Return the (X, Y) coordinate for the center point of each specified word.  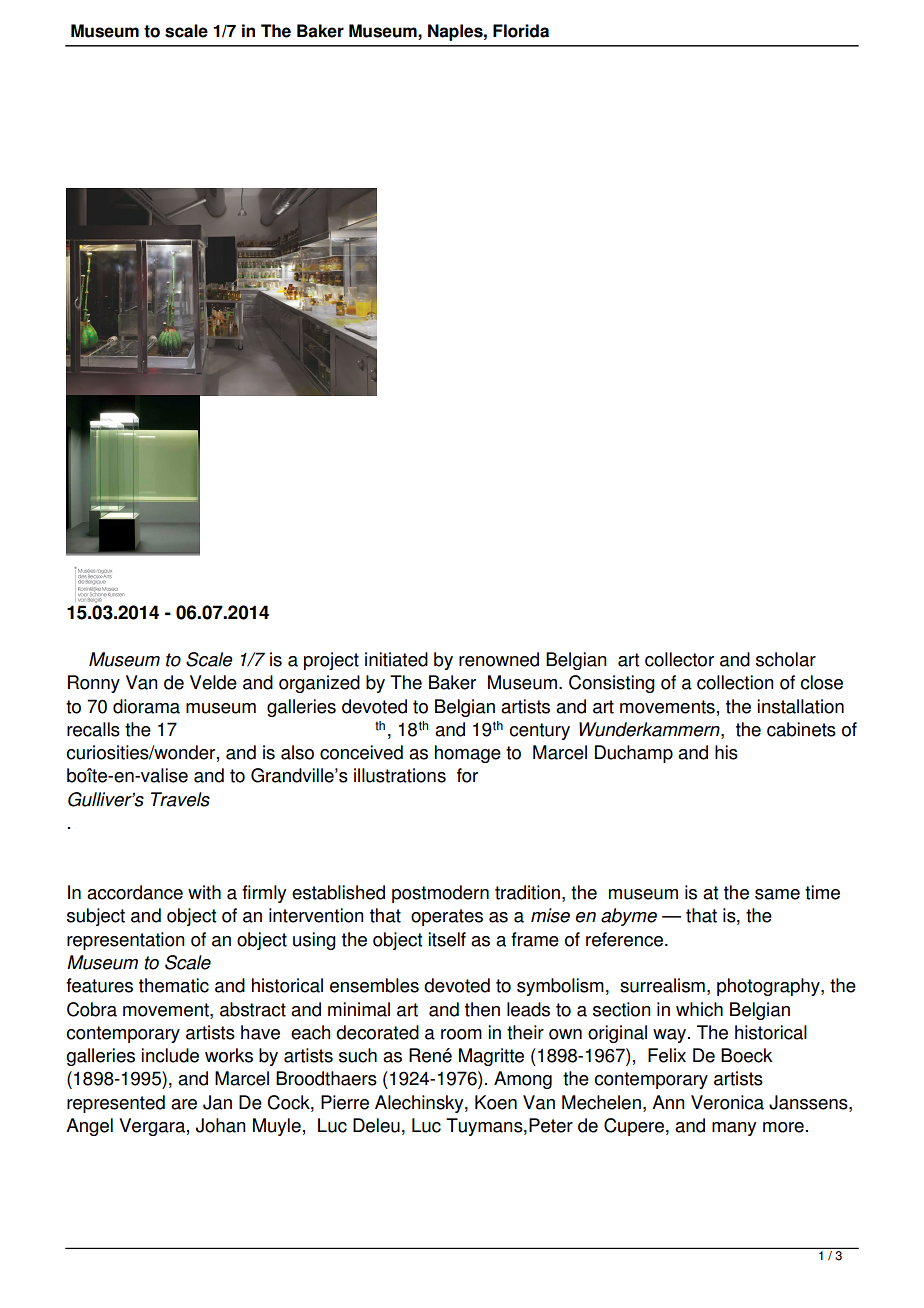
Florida (521, 31)
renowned (499, 659)
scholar (786, 659)
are (184, 1104)
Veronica (727, 1102)
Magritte (491, 1057)
